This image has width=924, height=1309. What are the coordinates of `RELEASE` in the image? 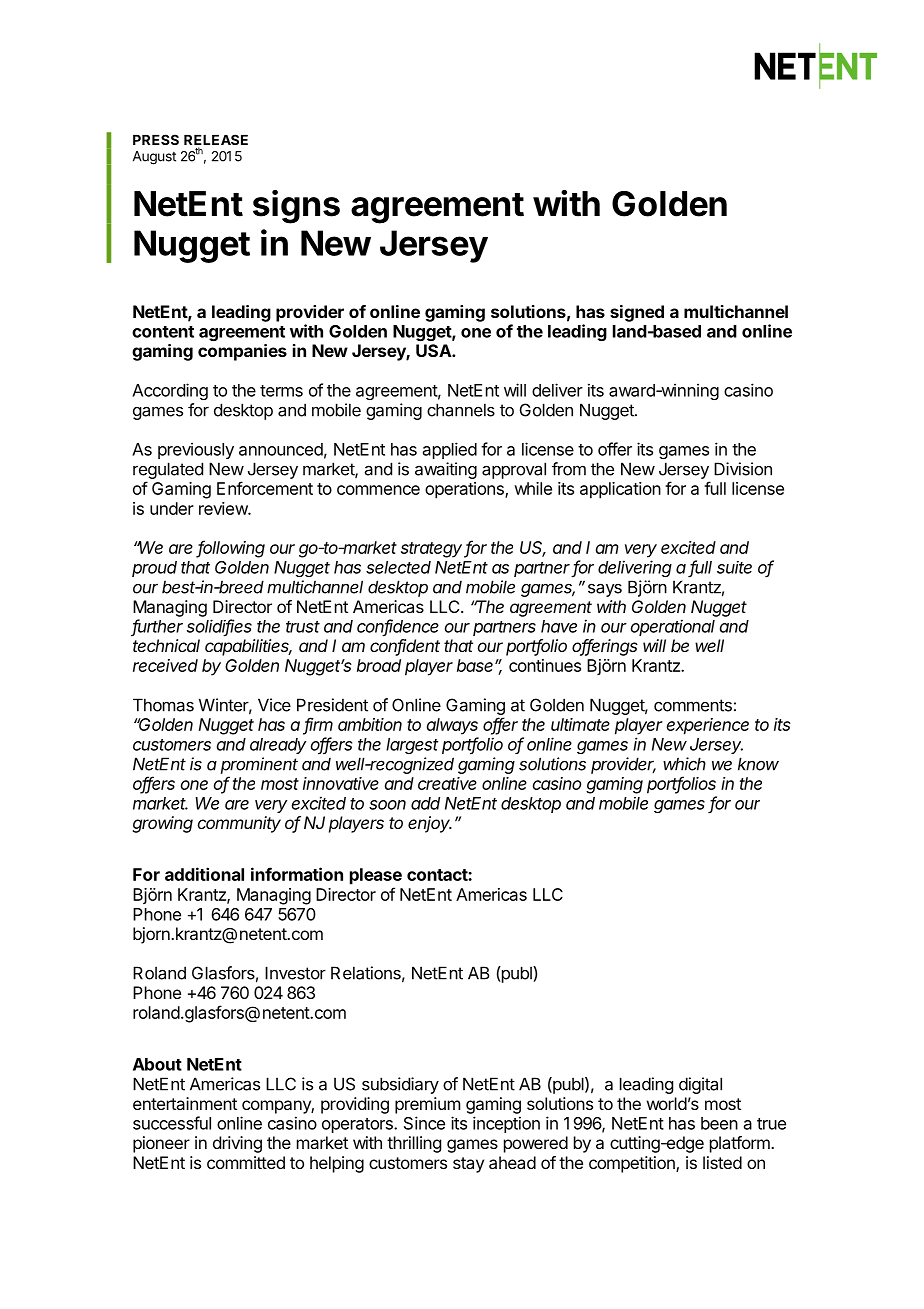 It's located at (216, 141).
